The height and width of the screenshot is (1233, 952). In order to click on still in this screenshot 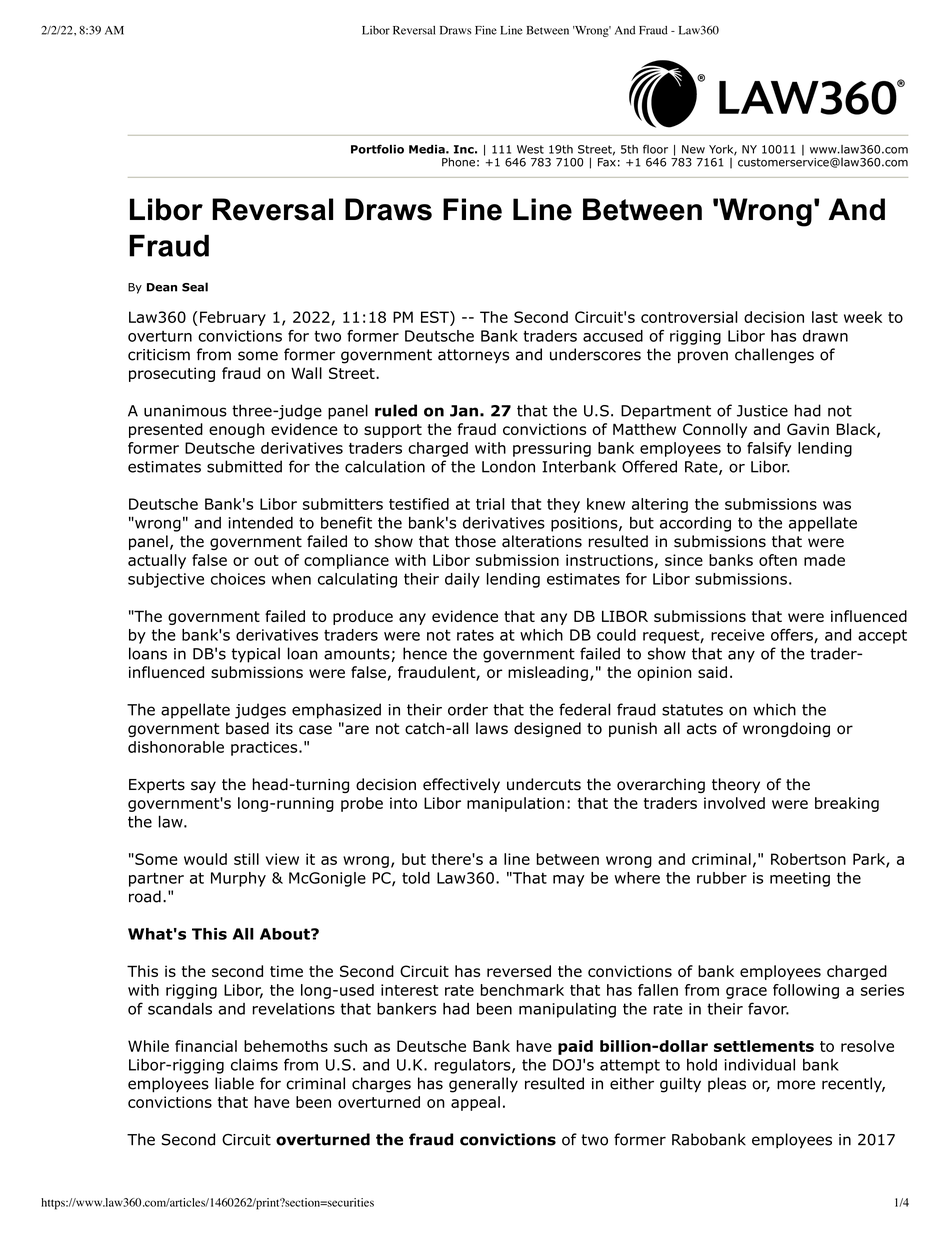, I will do `click(246, 859)`.
